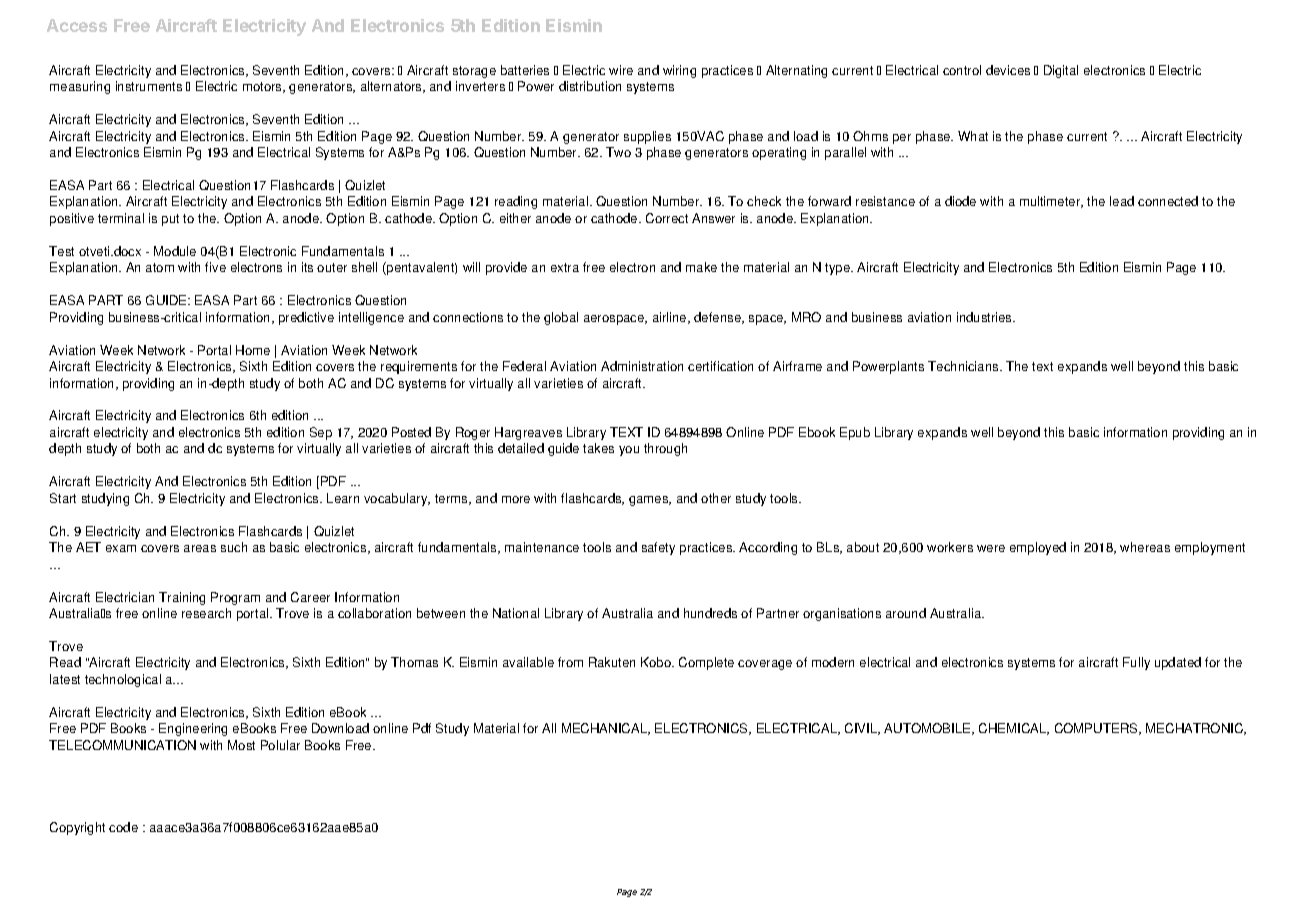 The height and width of the image is (924, 1308). What do you see at coordinates (149, 86) in the image?
I see `instruments` at bounding box center [149, 86].
